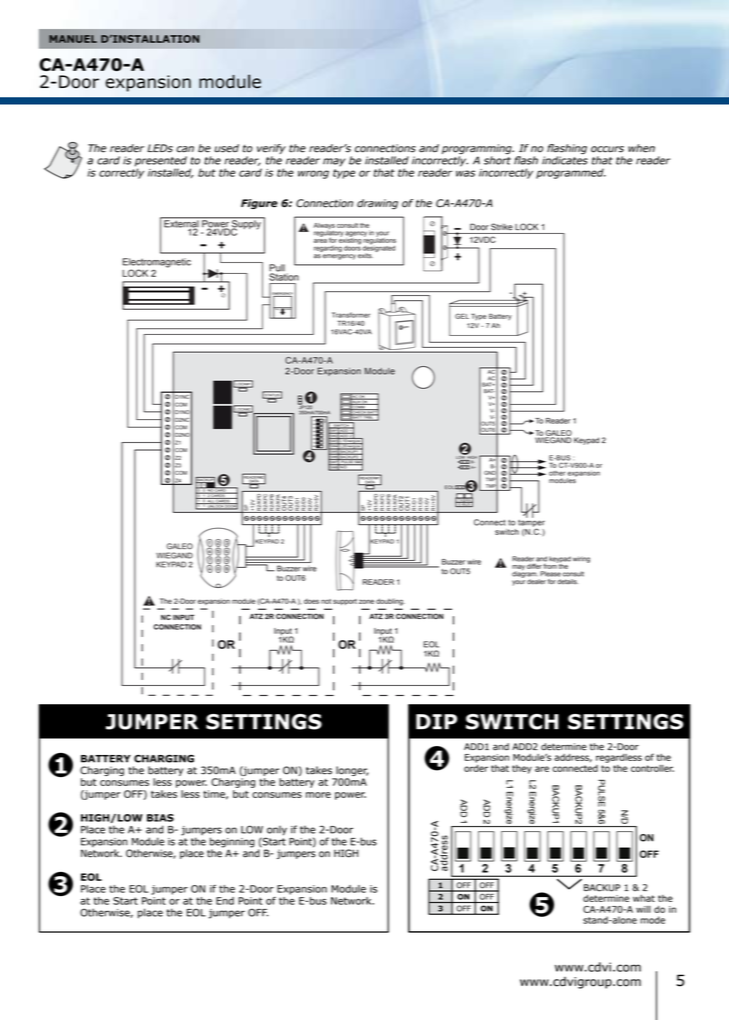  What do you see at coordinates (351, 315) in the document?
I see `Transformer` at bounding box center [351, 315].
